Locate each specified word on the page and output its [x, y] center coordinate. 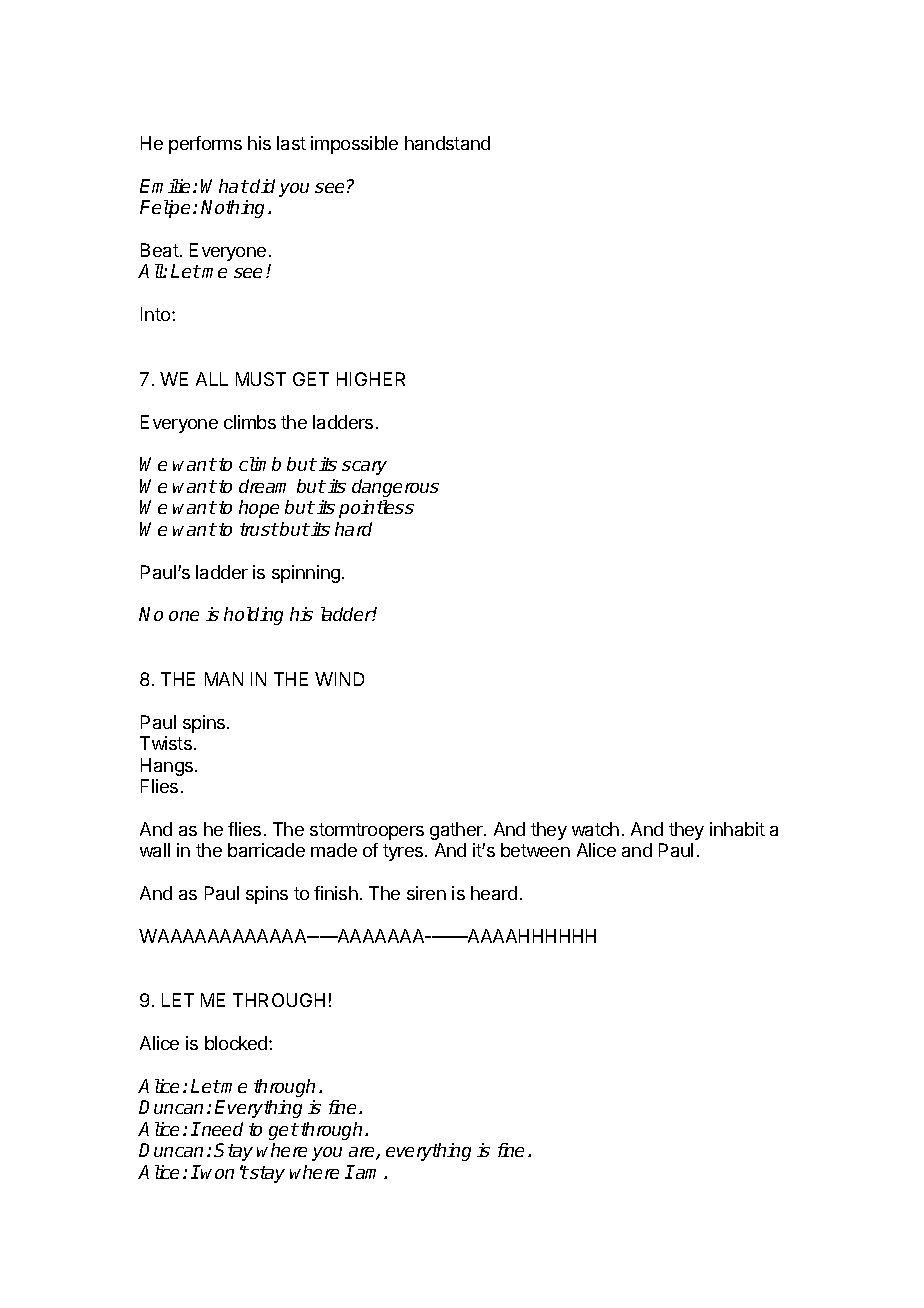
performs [205, 145]
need [221, 1129]
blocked [237, 1043]
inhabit [737, 829]
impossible [354, 145]
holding [253, 616]
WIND [339, 679]
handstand [447, 143]
